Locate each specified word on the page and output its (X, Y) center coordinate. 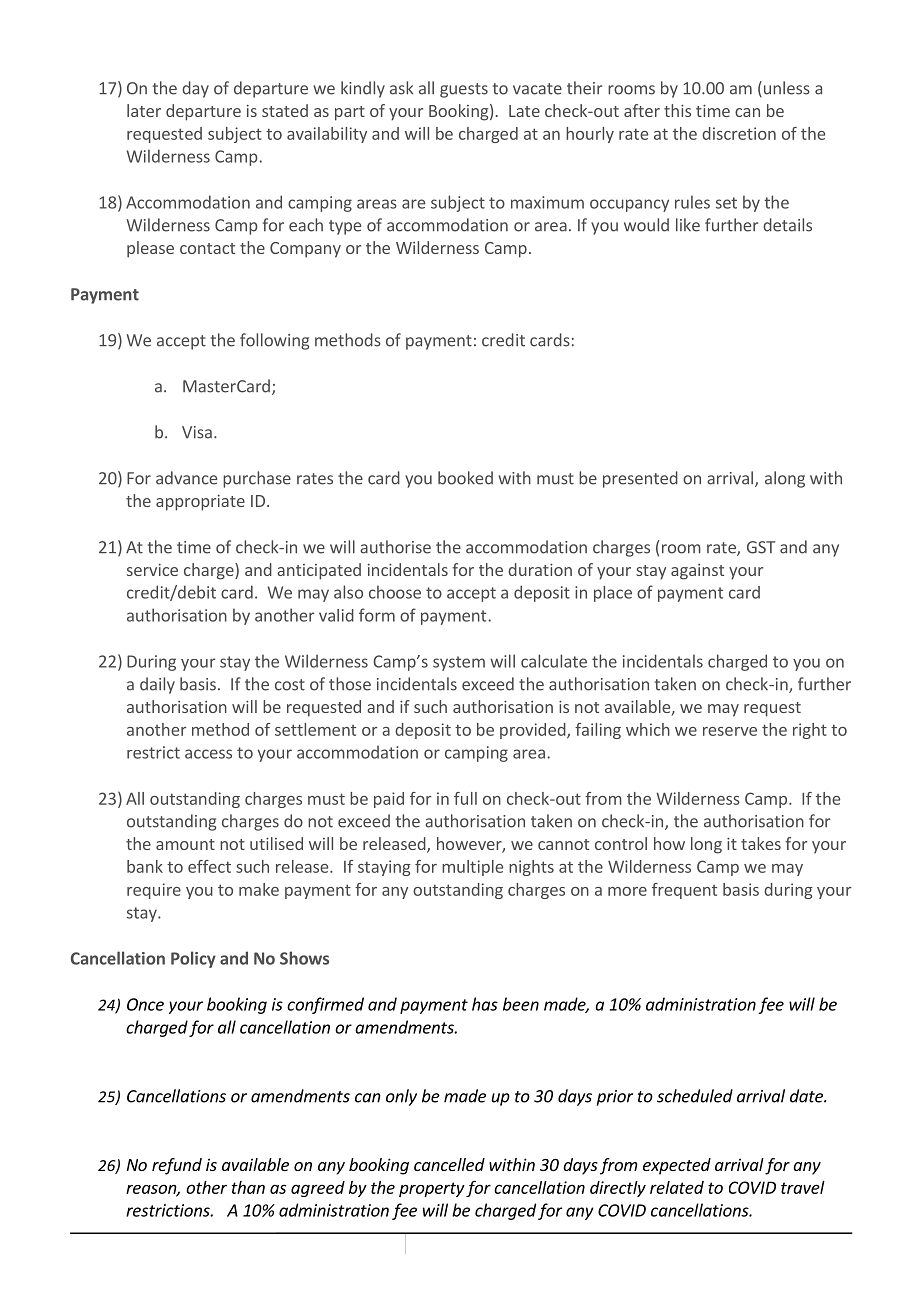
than (248, 1187)
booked (465, 478)
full (465, 798)
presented (640, 479)
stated (285, 110)
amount (185, 844)
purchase (257, 479)
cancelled (449, 1164)
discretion (739, 133)
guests (464, 90)
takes (761, 843)
